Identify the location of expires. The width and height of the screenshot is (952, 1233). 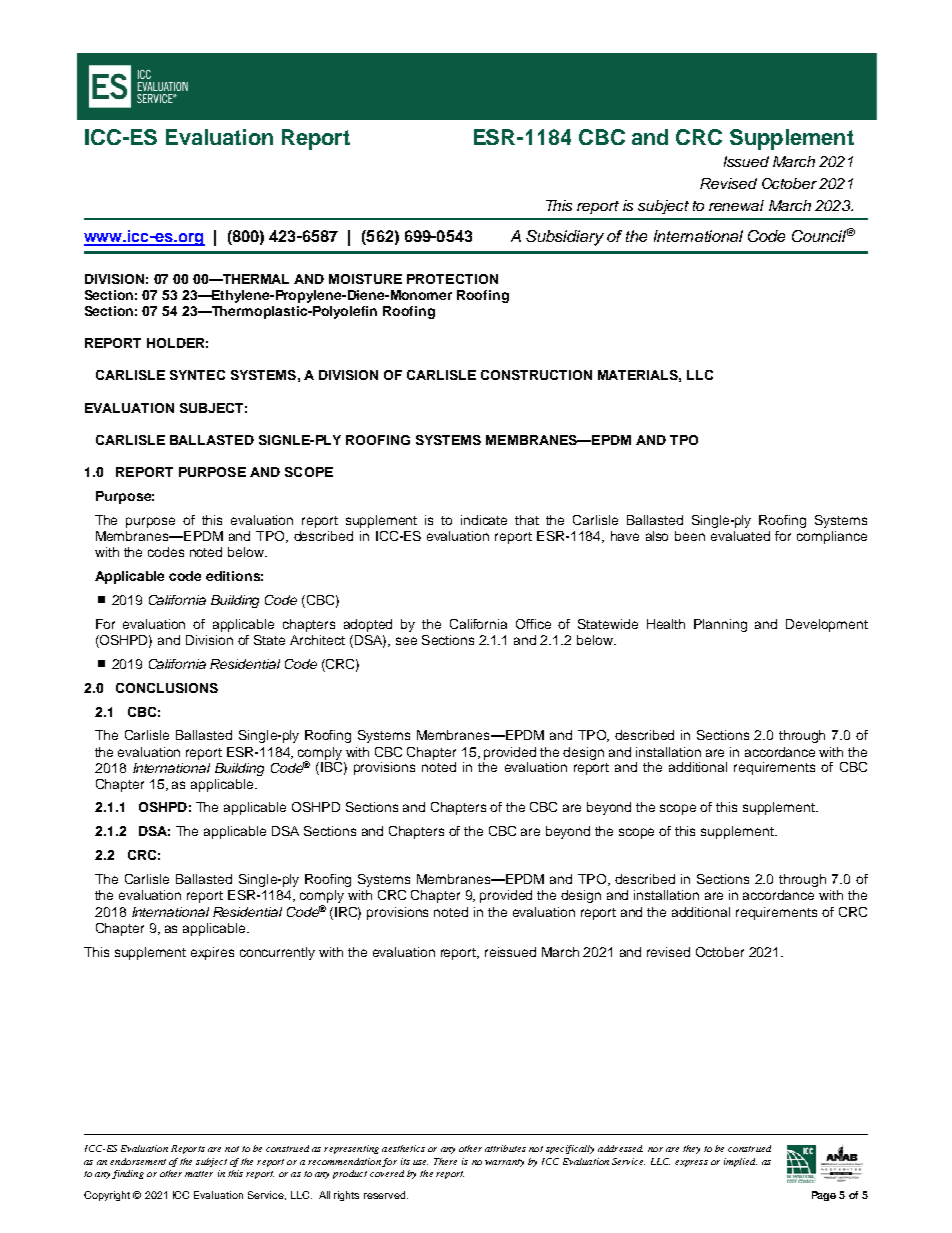
(212, 953).
